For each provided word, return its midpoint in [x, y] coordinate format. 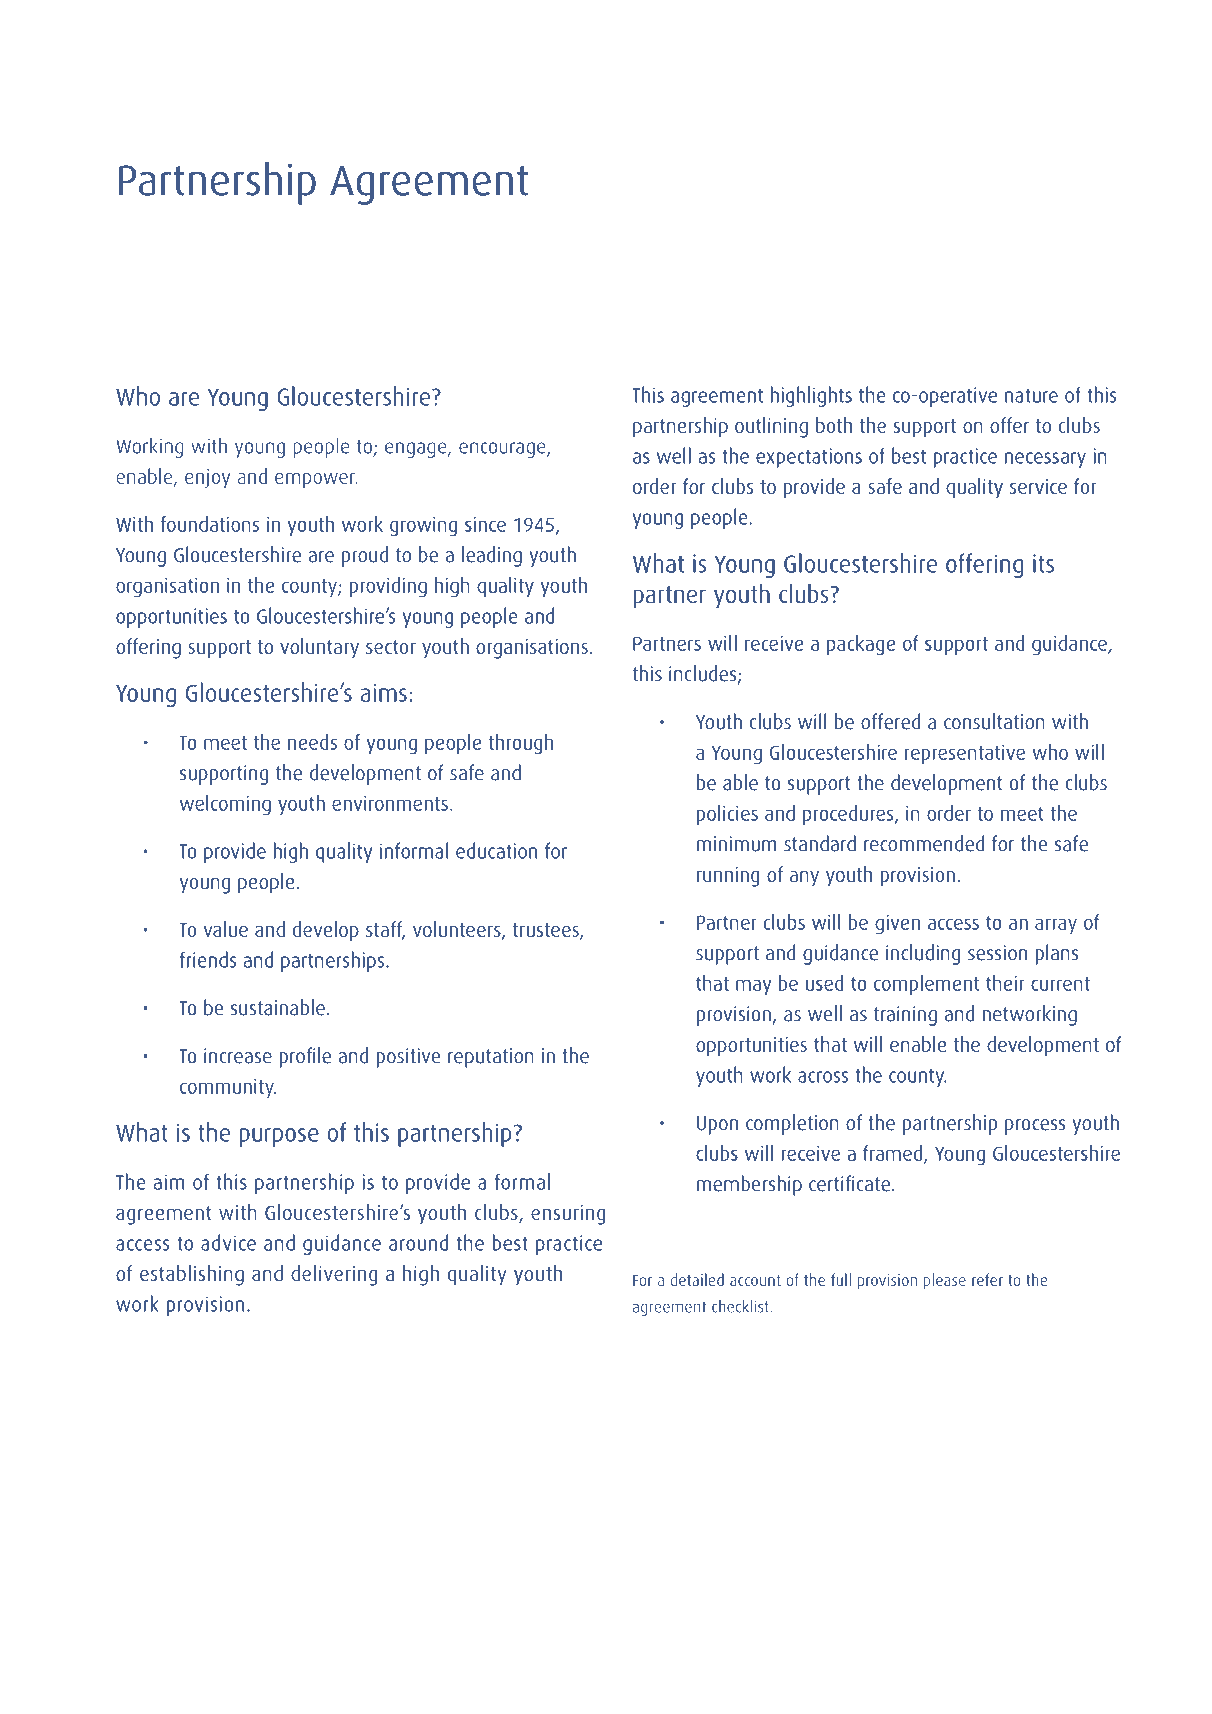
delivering [334, 1275]
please [944, 1281]
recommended [924, 843]
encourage [503, 450]
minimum [737, 844]
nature [1031, 395]
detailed [697, 1279]
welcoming [225, 805]
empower [316, 481]
